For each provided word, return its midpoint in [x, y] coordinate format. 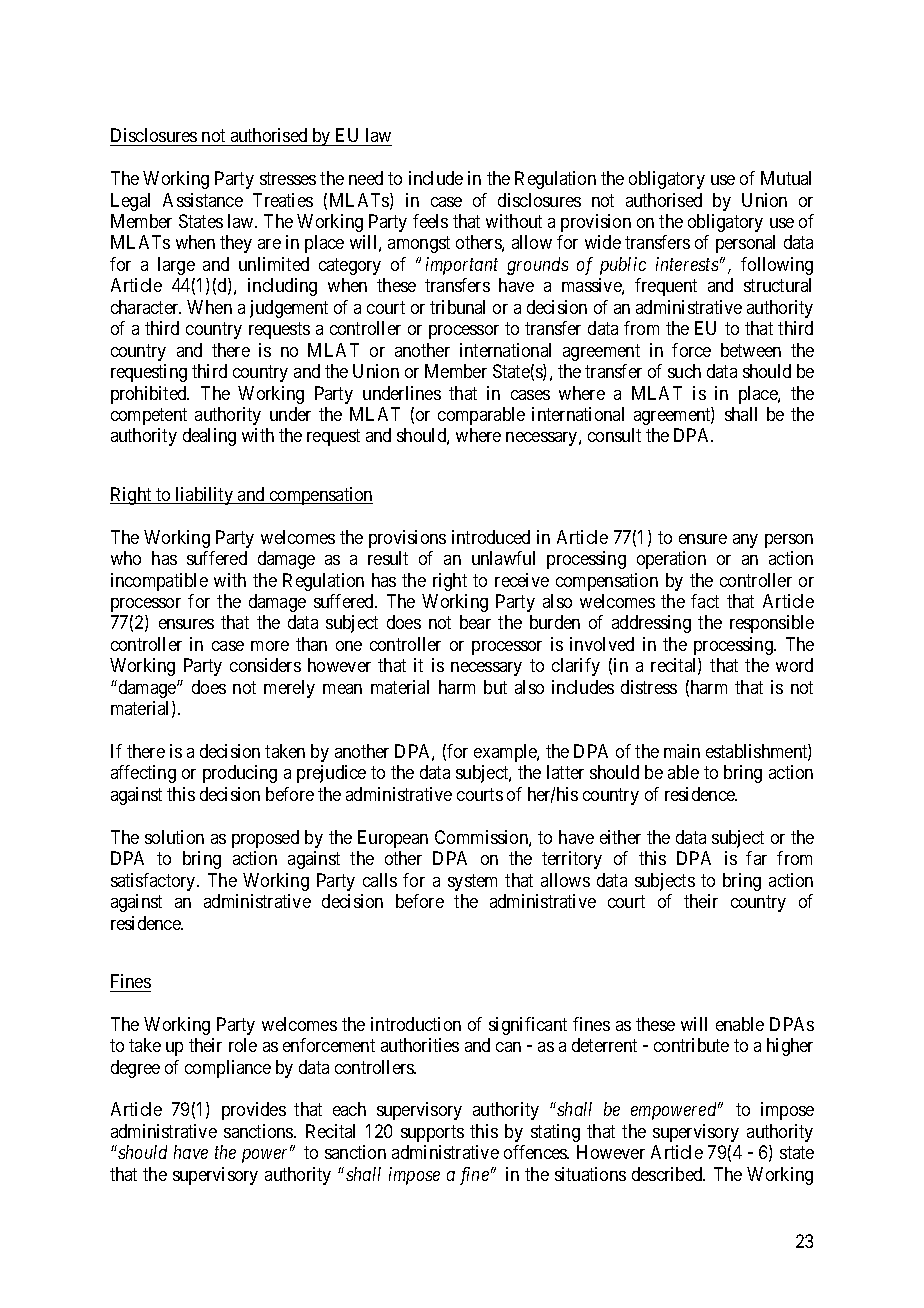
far [756, 858]
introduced [491, 537]
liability [204, 496]
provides [254, 1111]
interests [687, 264]
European [393, 839]
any [745, 541]
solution [174, 837]
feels [430, 221]
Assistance [203, 200]
